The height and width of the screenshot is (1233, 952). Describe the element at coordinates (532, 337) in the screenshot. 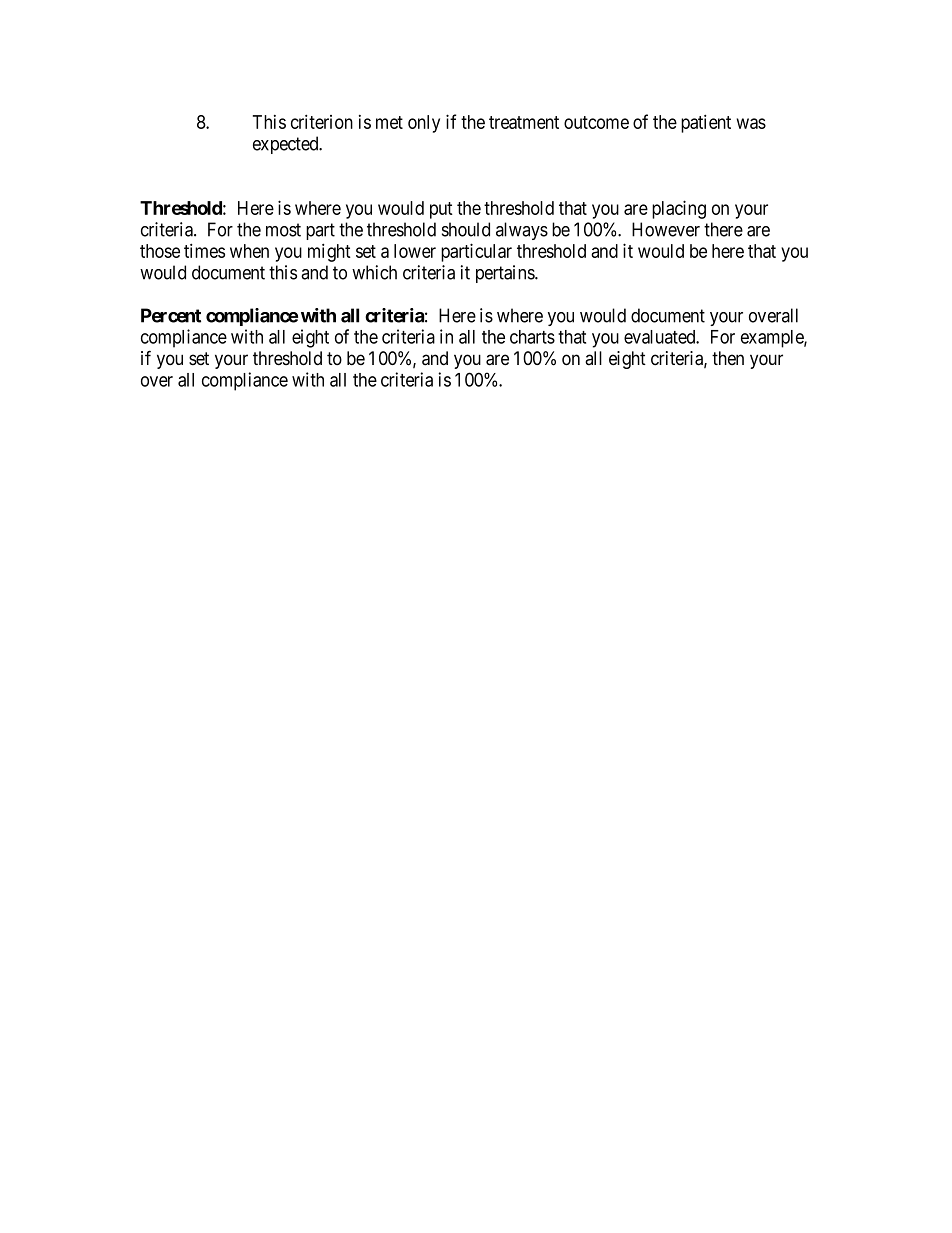

I see `charts` at that location.
